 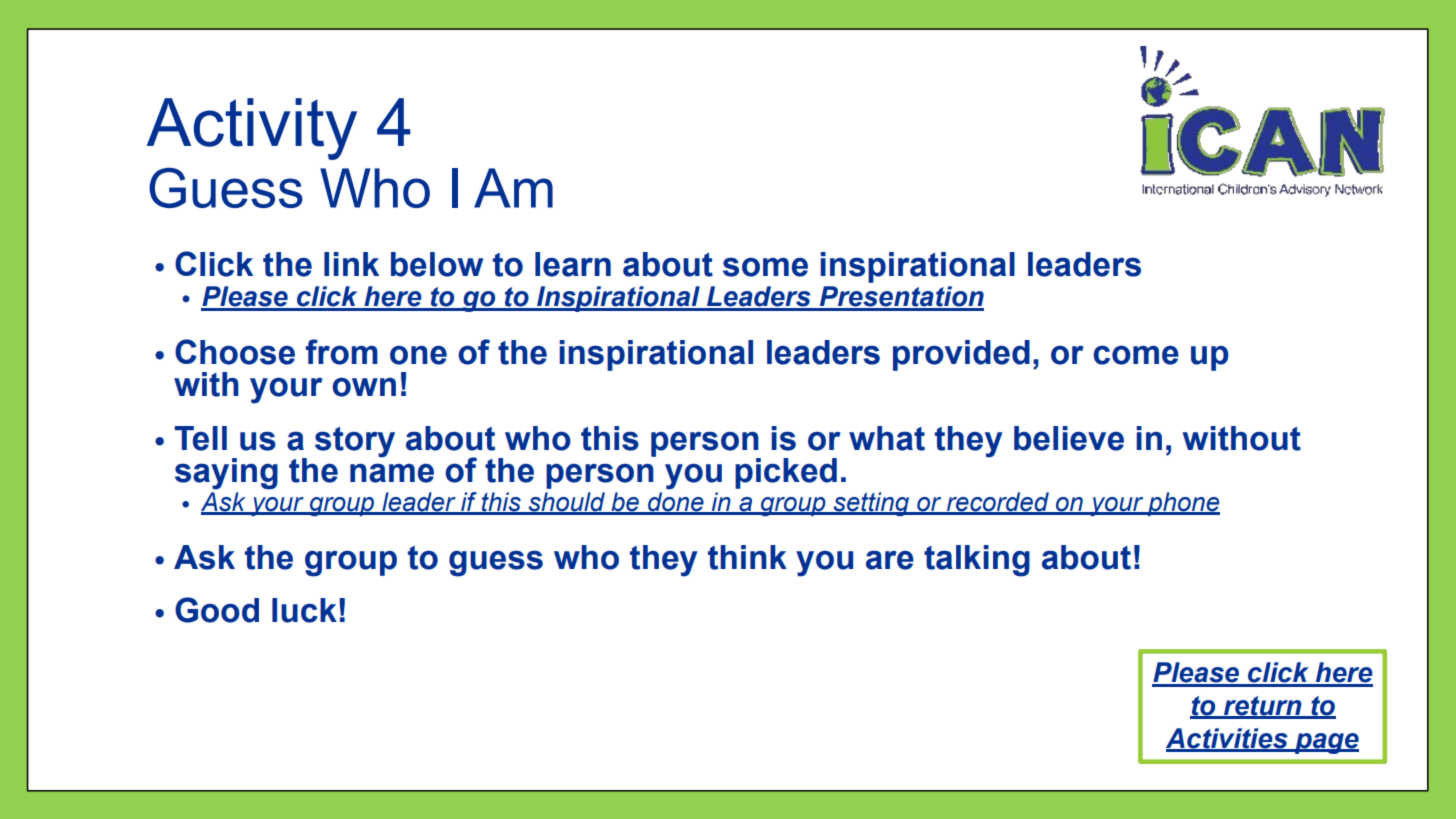 What do you see at coordinates (765, 267) in the image?
I see `some` at bounding box center [765, 267].
